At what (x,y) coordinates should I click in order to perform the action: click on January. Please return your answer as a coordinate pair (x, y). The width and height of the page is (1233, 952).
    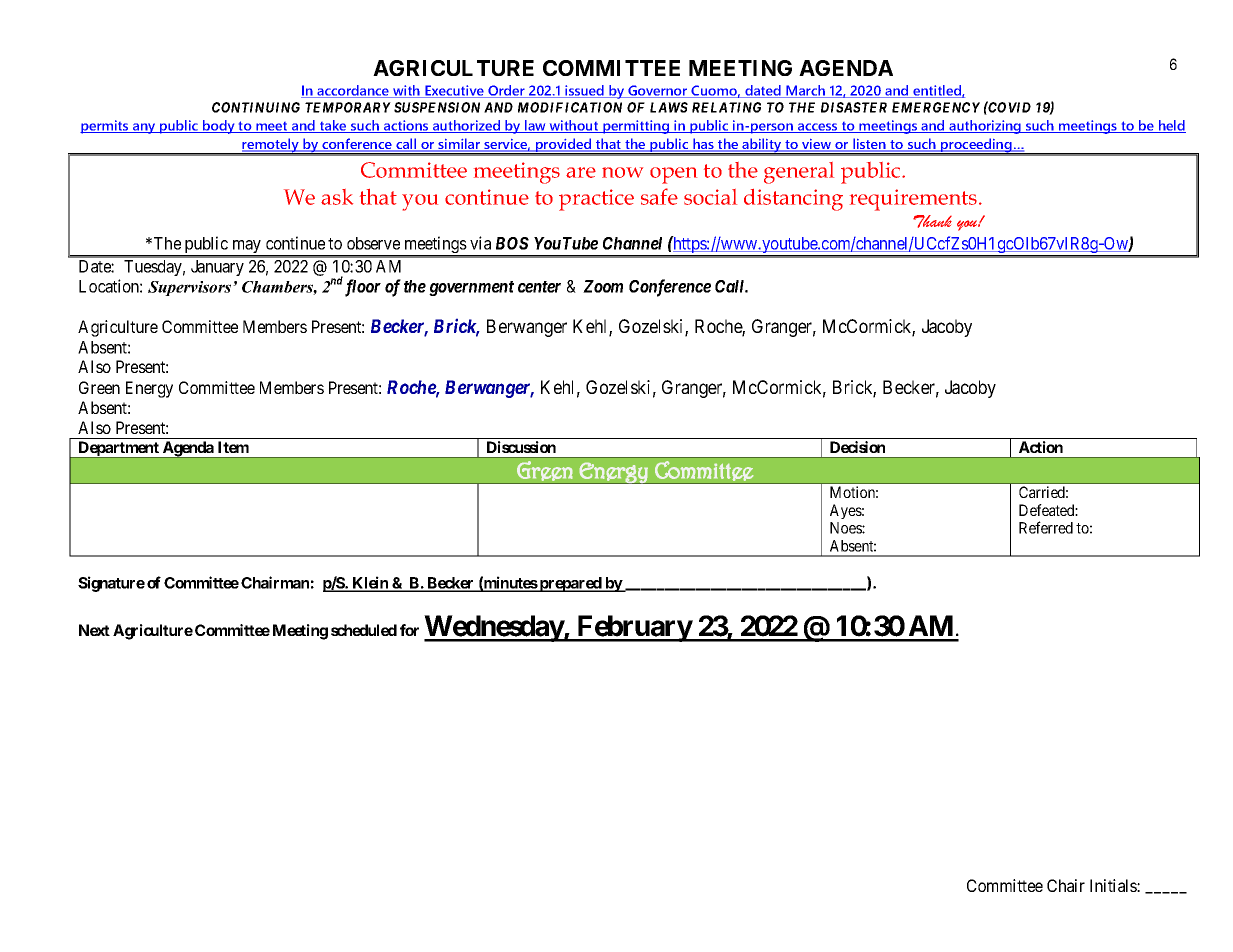
    Looking at the image, I should click on (217, 268).
